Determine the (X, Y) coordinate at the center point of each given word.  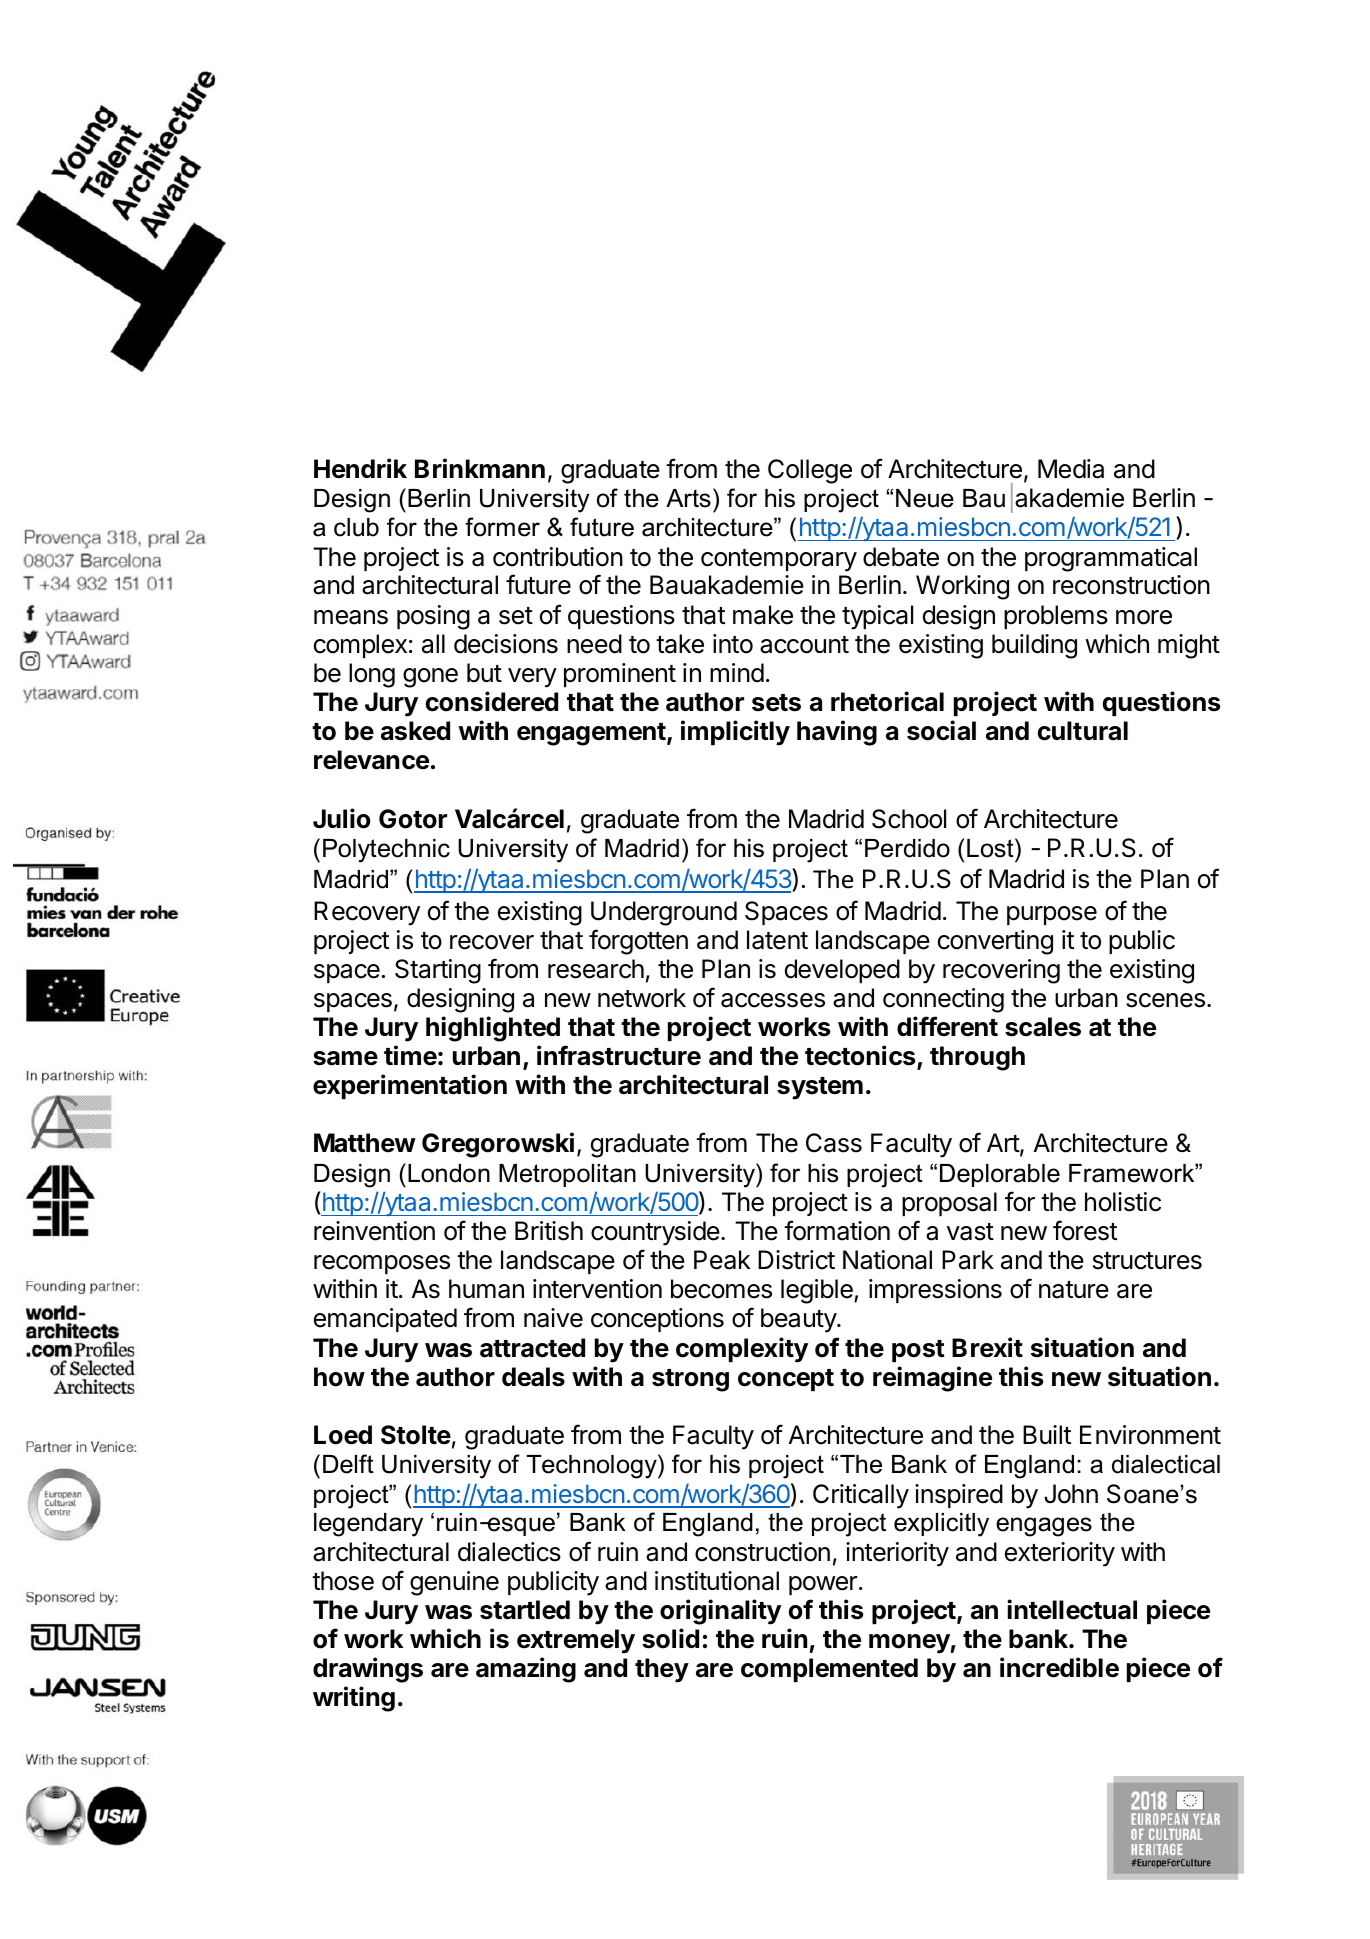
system (820, 1088)
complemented (829, 1670)
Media (1071, 469)
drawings (368, 1670)
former (502, 527)
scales (1043, 1027)
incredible (1059, 1667)
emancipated (385, 1320)
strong (690, 1380)
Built (1047, 1434)
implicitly (735, 733)
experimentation (410, 1086)
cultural (1083, 731)
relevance (371, 760)
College (810, 471)
